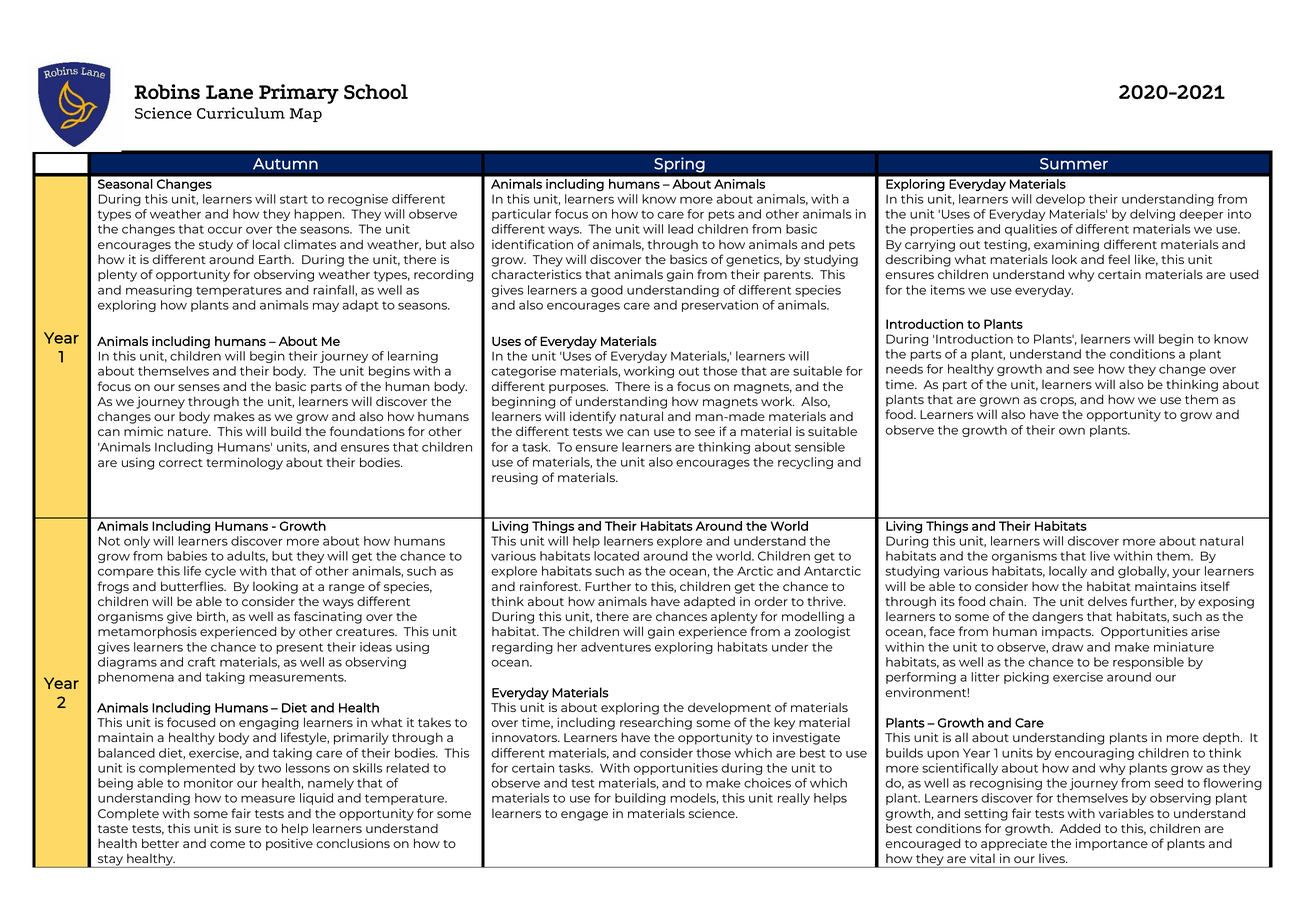 Image resolution: width=1308 pixels, height=924 pixels. What do you see at coordinates (771, 601) in the image?
I see `order` at bounding box center [771, 601].
